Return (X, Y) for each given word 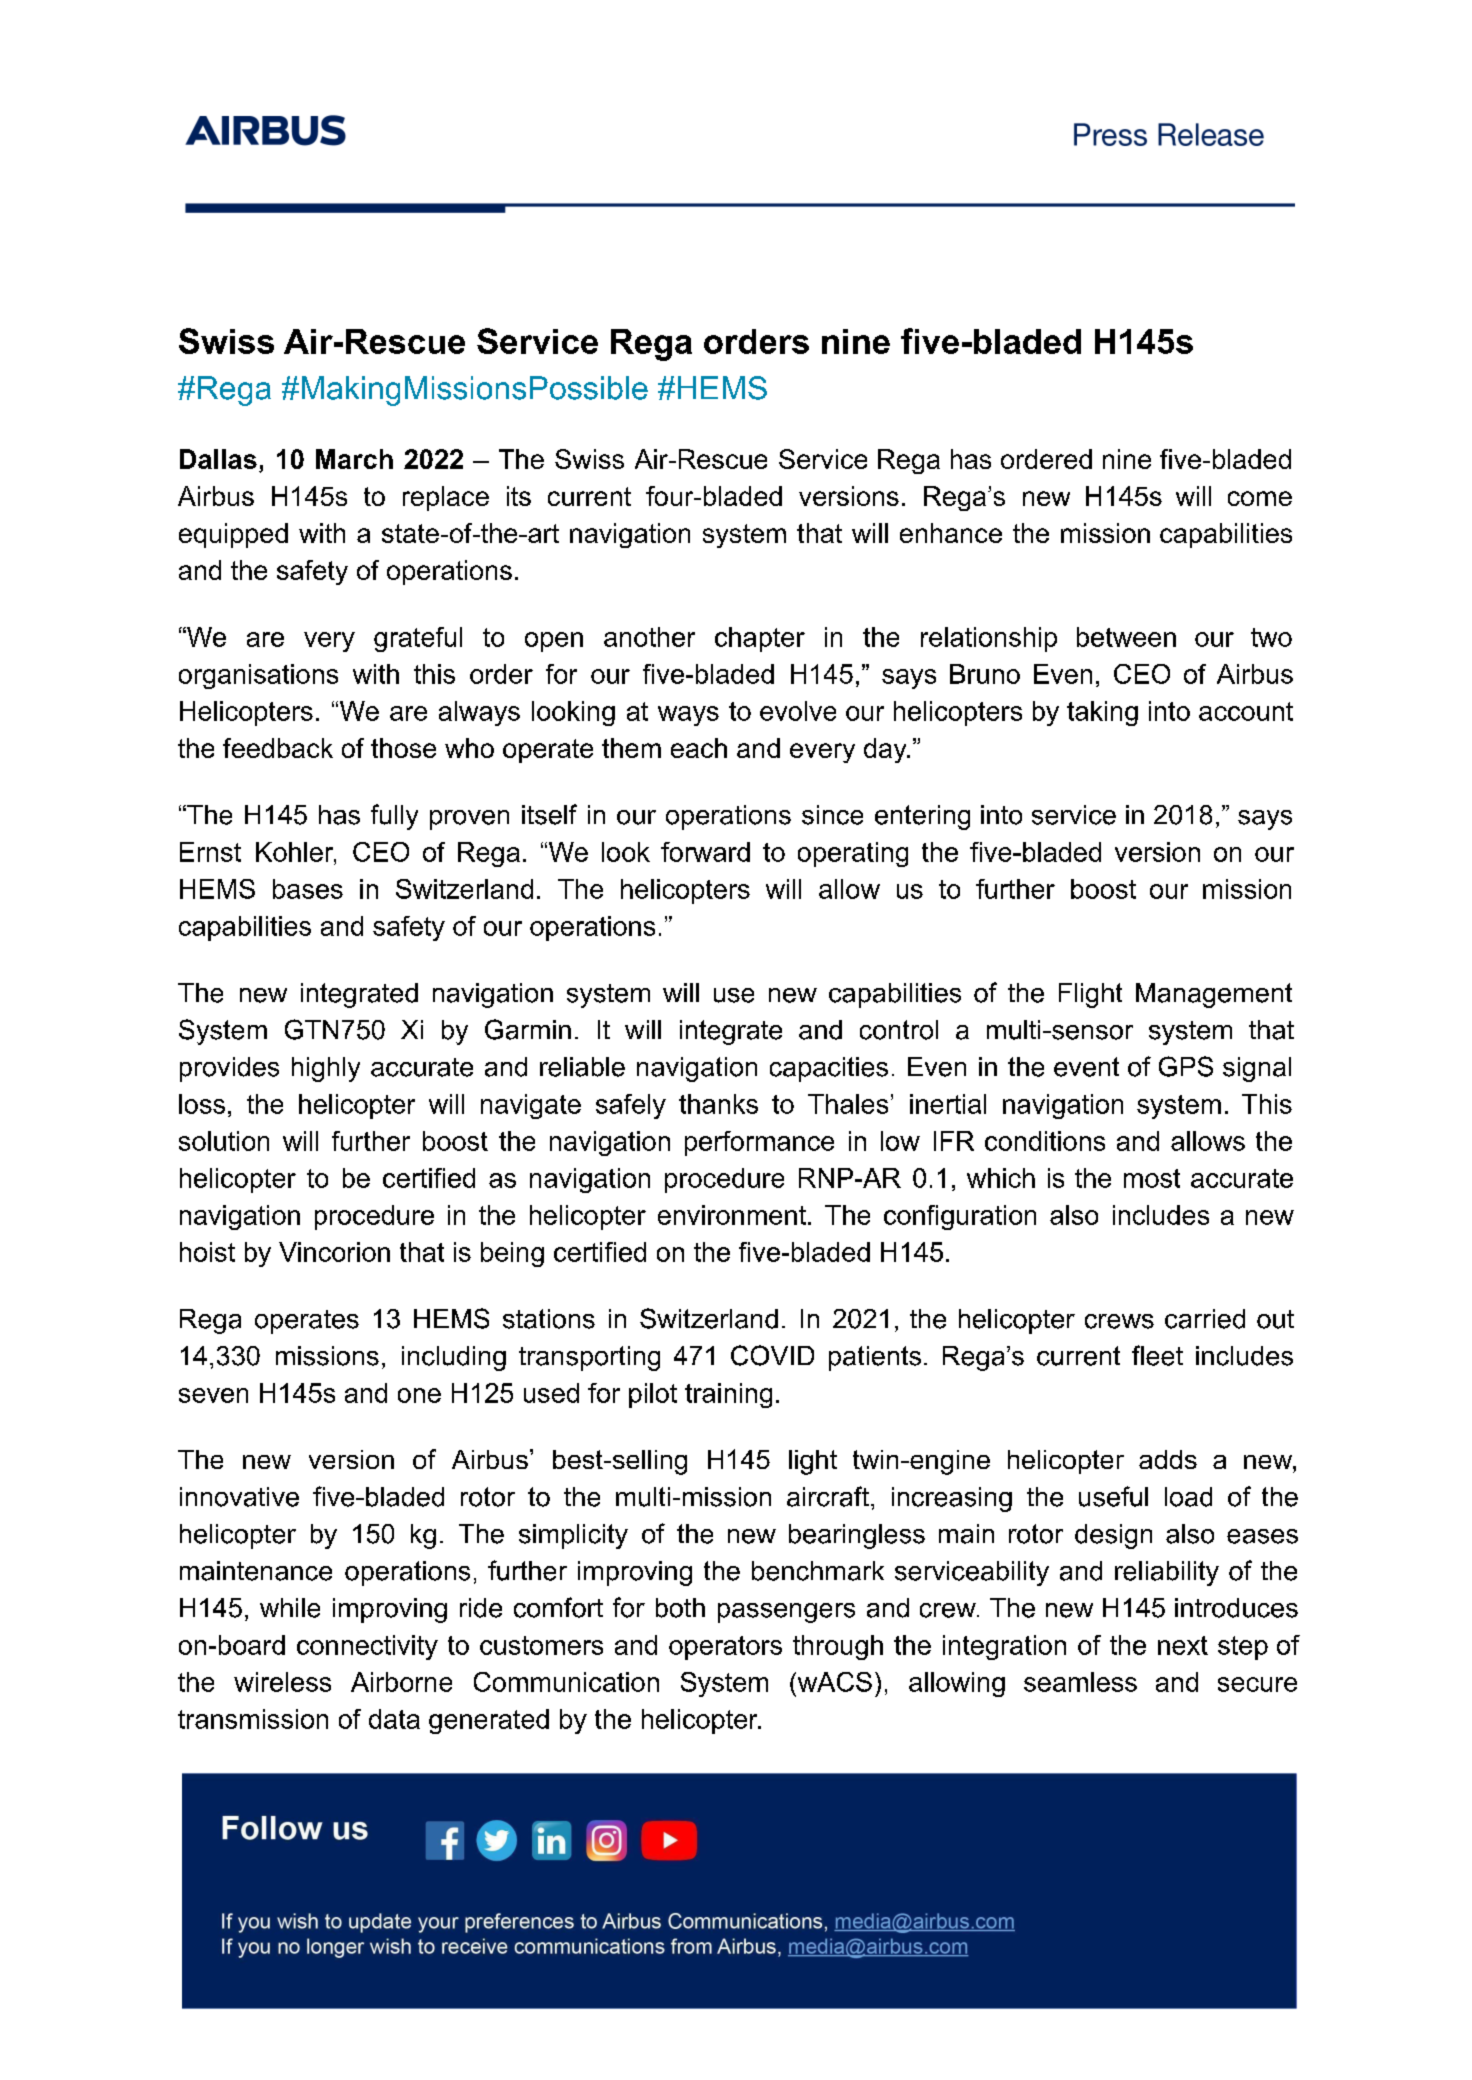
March (354, 459)
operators (725, 1648)
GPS (1186, 1066)
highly (326, 1069)
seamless (1080, 1682)
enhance (951, 533)
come (1260, 498)
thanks (718, 1104)
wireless (282, 1682)
